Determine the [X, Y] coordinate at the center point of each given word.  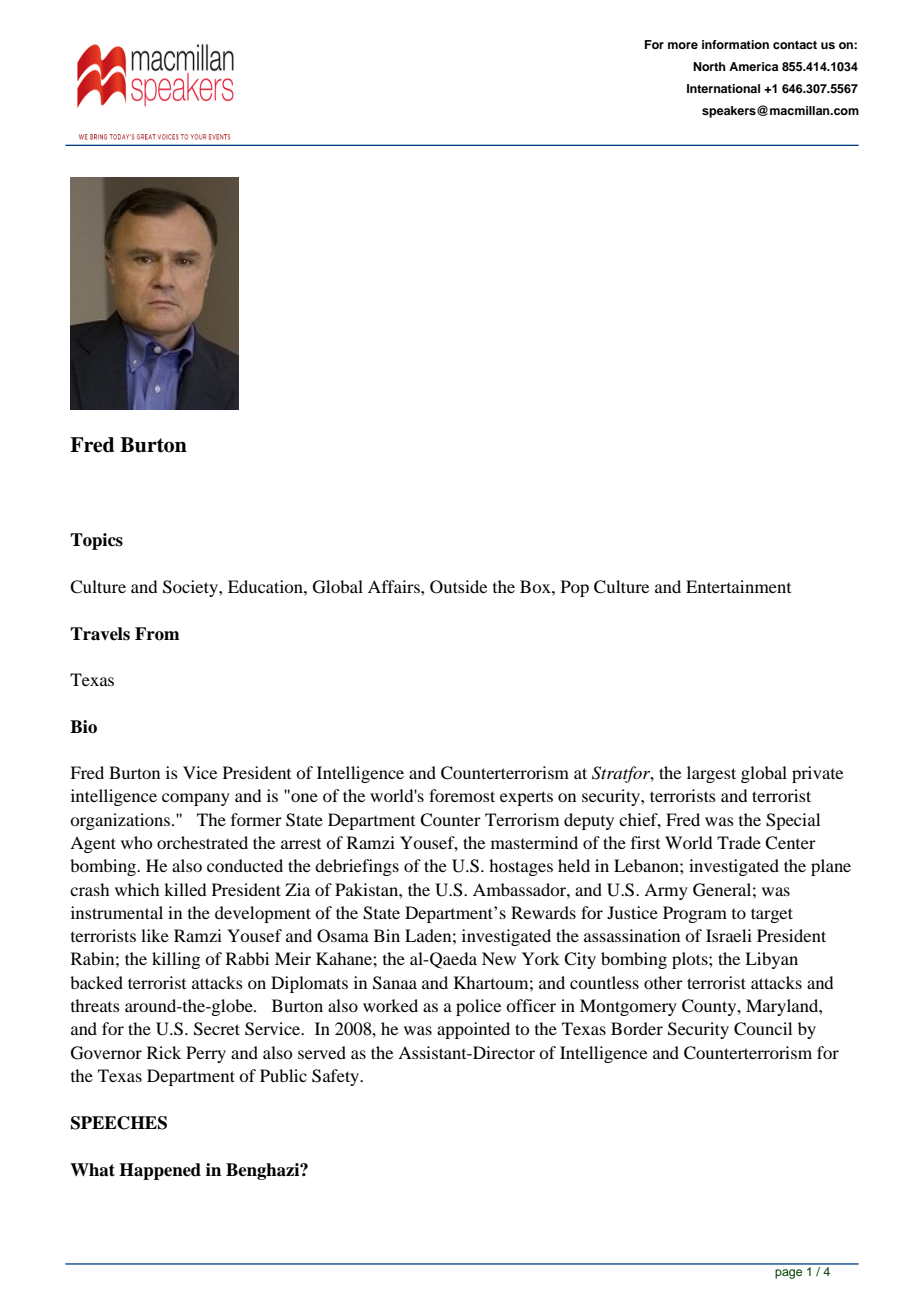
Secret [217, 1029]
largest [711, 774]
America [753, 66]
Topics [96, 541]
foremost [462, 795]
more [683, 45]
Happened [160, 1171]
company [196, 799]
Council [763, 1029]
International [723, 88]
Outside [458, 587]
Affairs [395, 586]
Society [191, 588]
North [709, 66]
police [478, 1007]
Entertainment [738, 586]
